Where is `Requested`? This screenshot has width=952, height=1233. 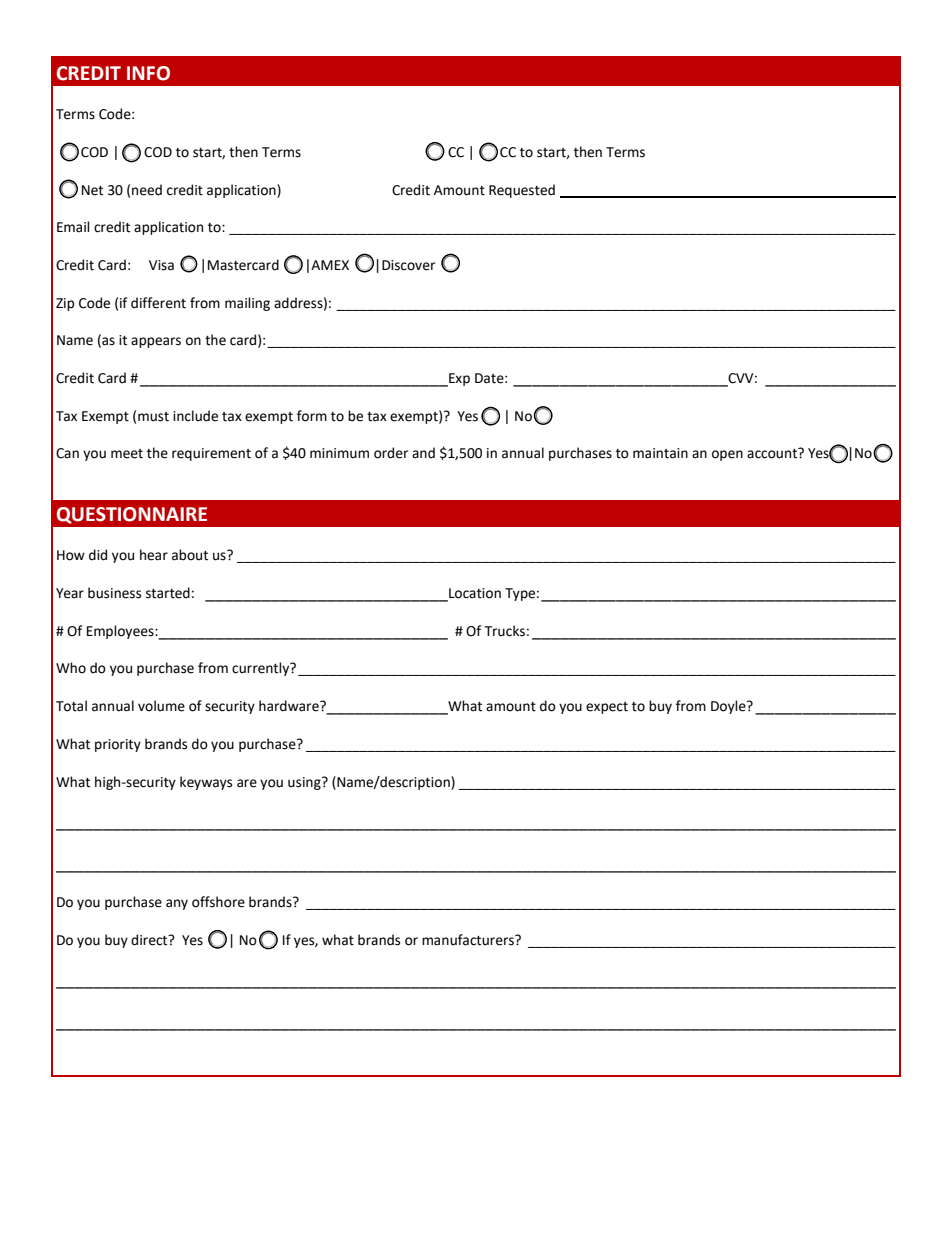 Requested is located at coordinates (522, 191).
